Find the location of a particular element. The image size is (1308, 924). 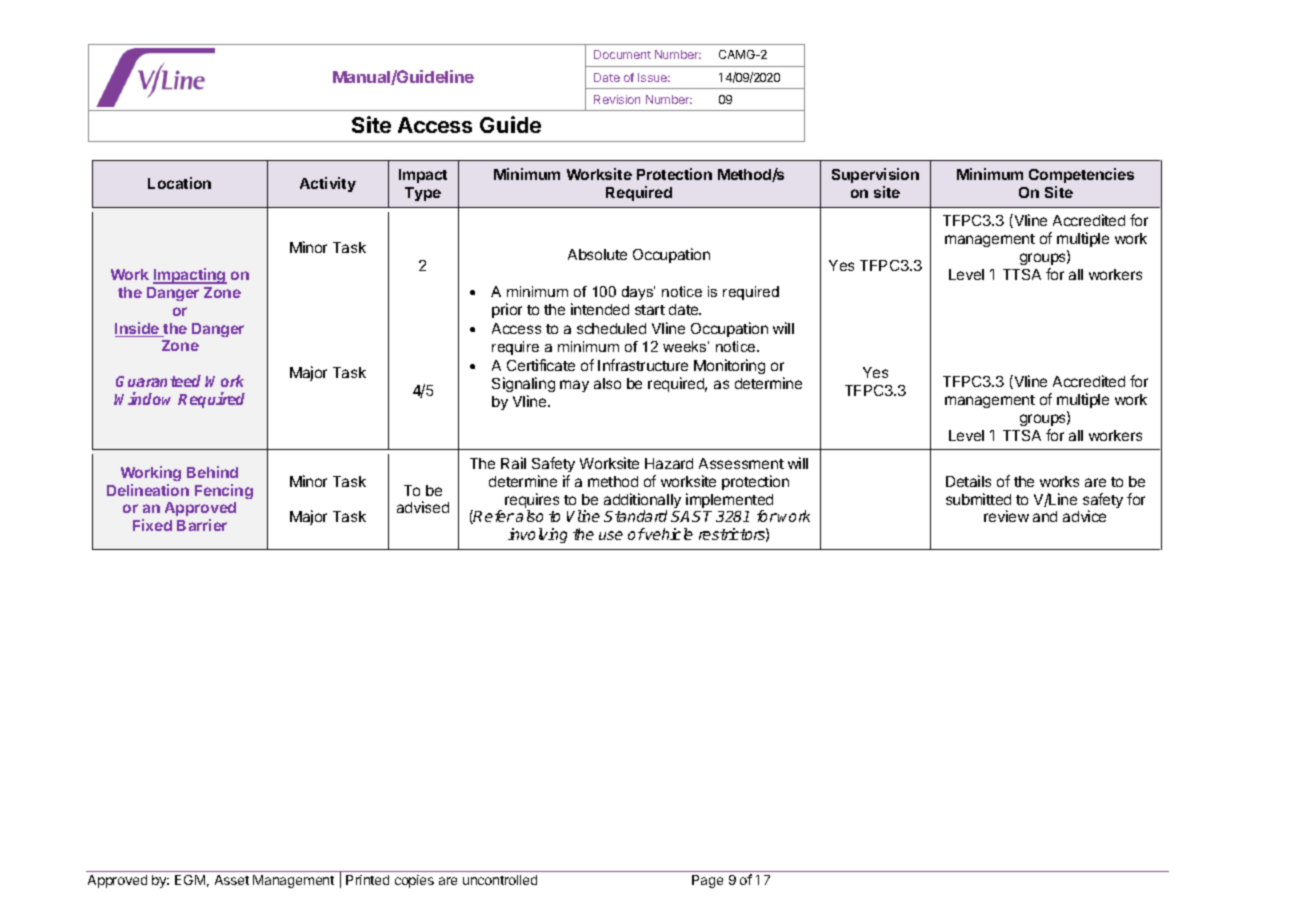

Barrier is located at coordinates (202, 525).
